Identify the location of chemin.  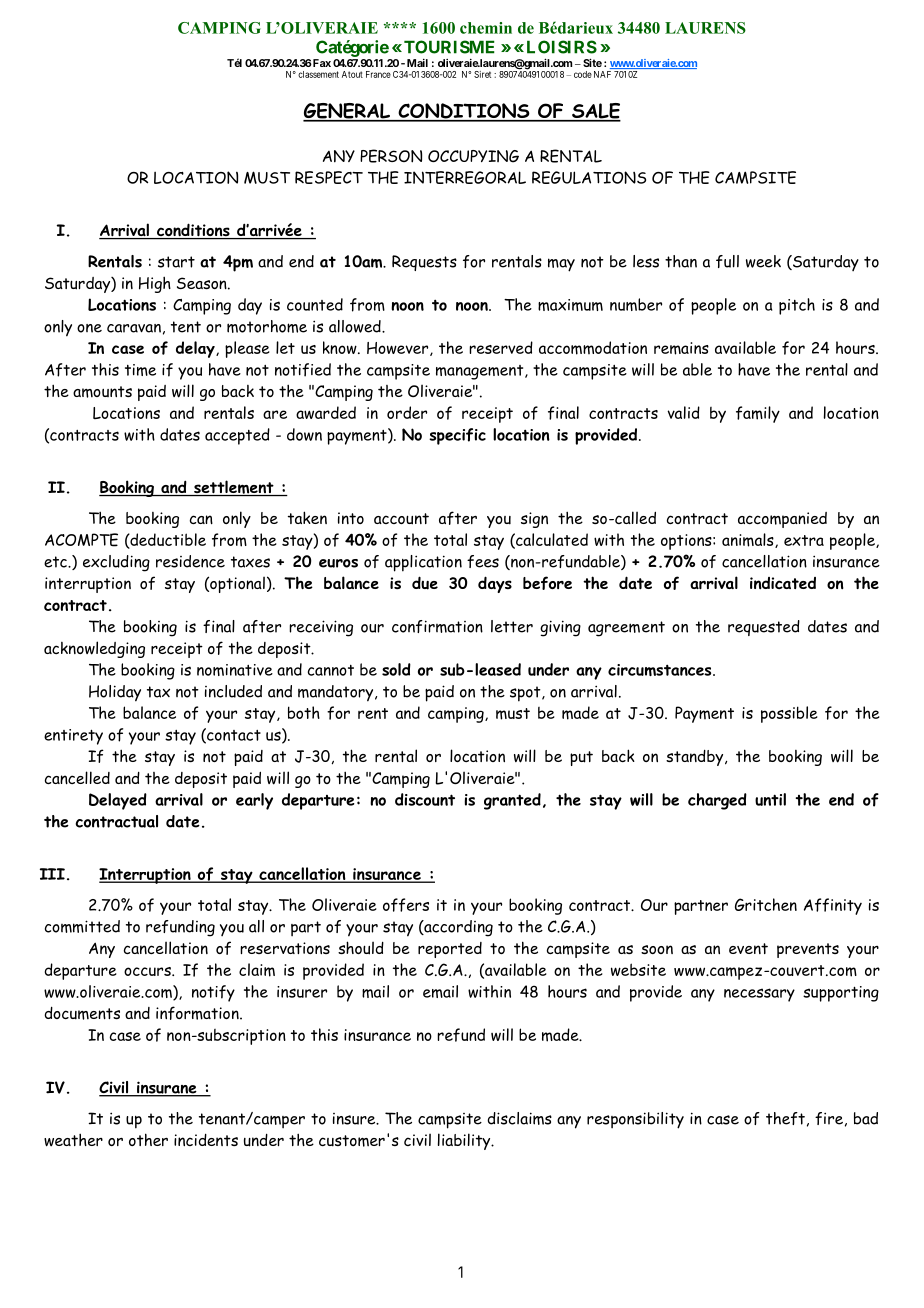
(486, 28).
